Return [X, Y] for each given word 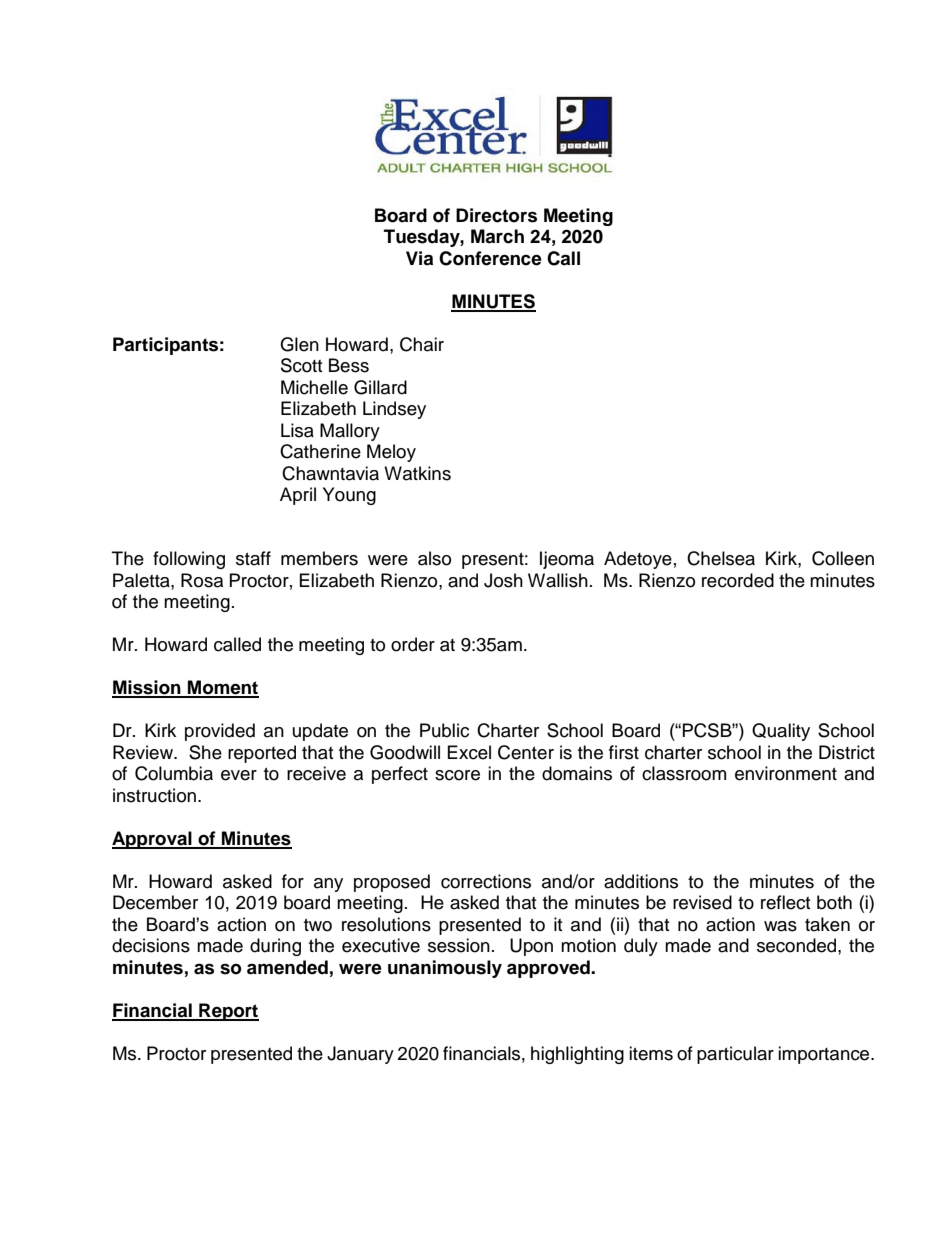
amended [287, 967]
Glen [299, 344]
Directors [496, 215]
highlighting [577, 1055]
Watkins [417, 473]
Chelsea [721, 558]
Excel [469, 752]
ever [239, 775]
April [298, 496]
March [497, 236]
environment [786, 773]
